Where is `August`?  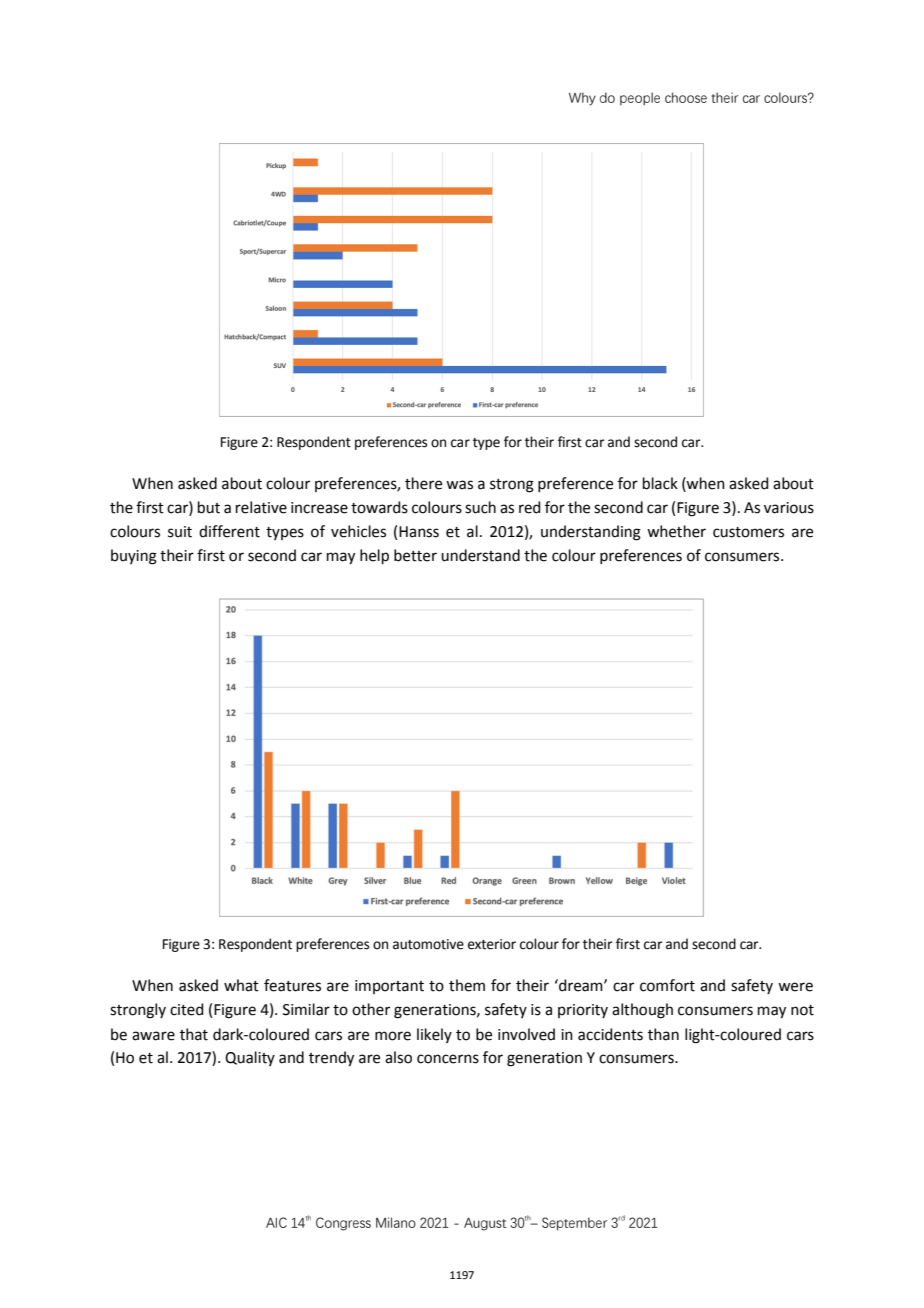
August is located at coordinates (485, 1224).
